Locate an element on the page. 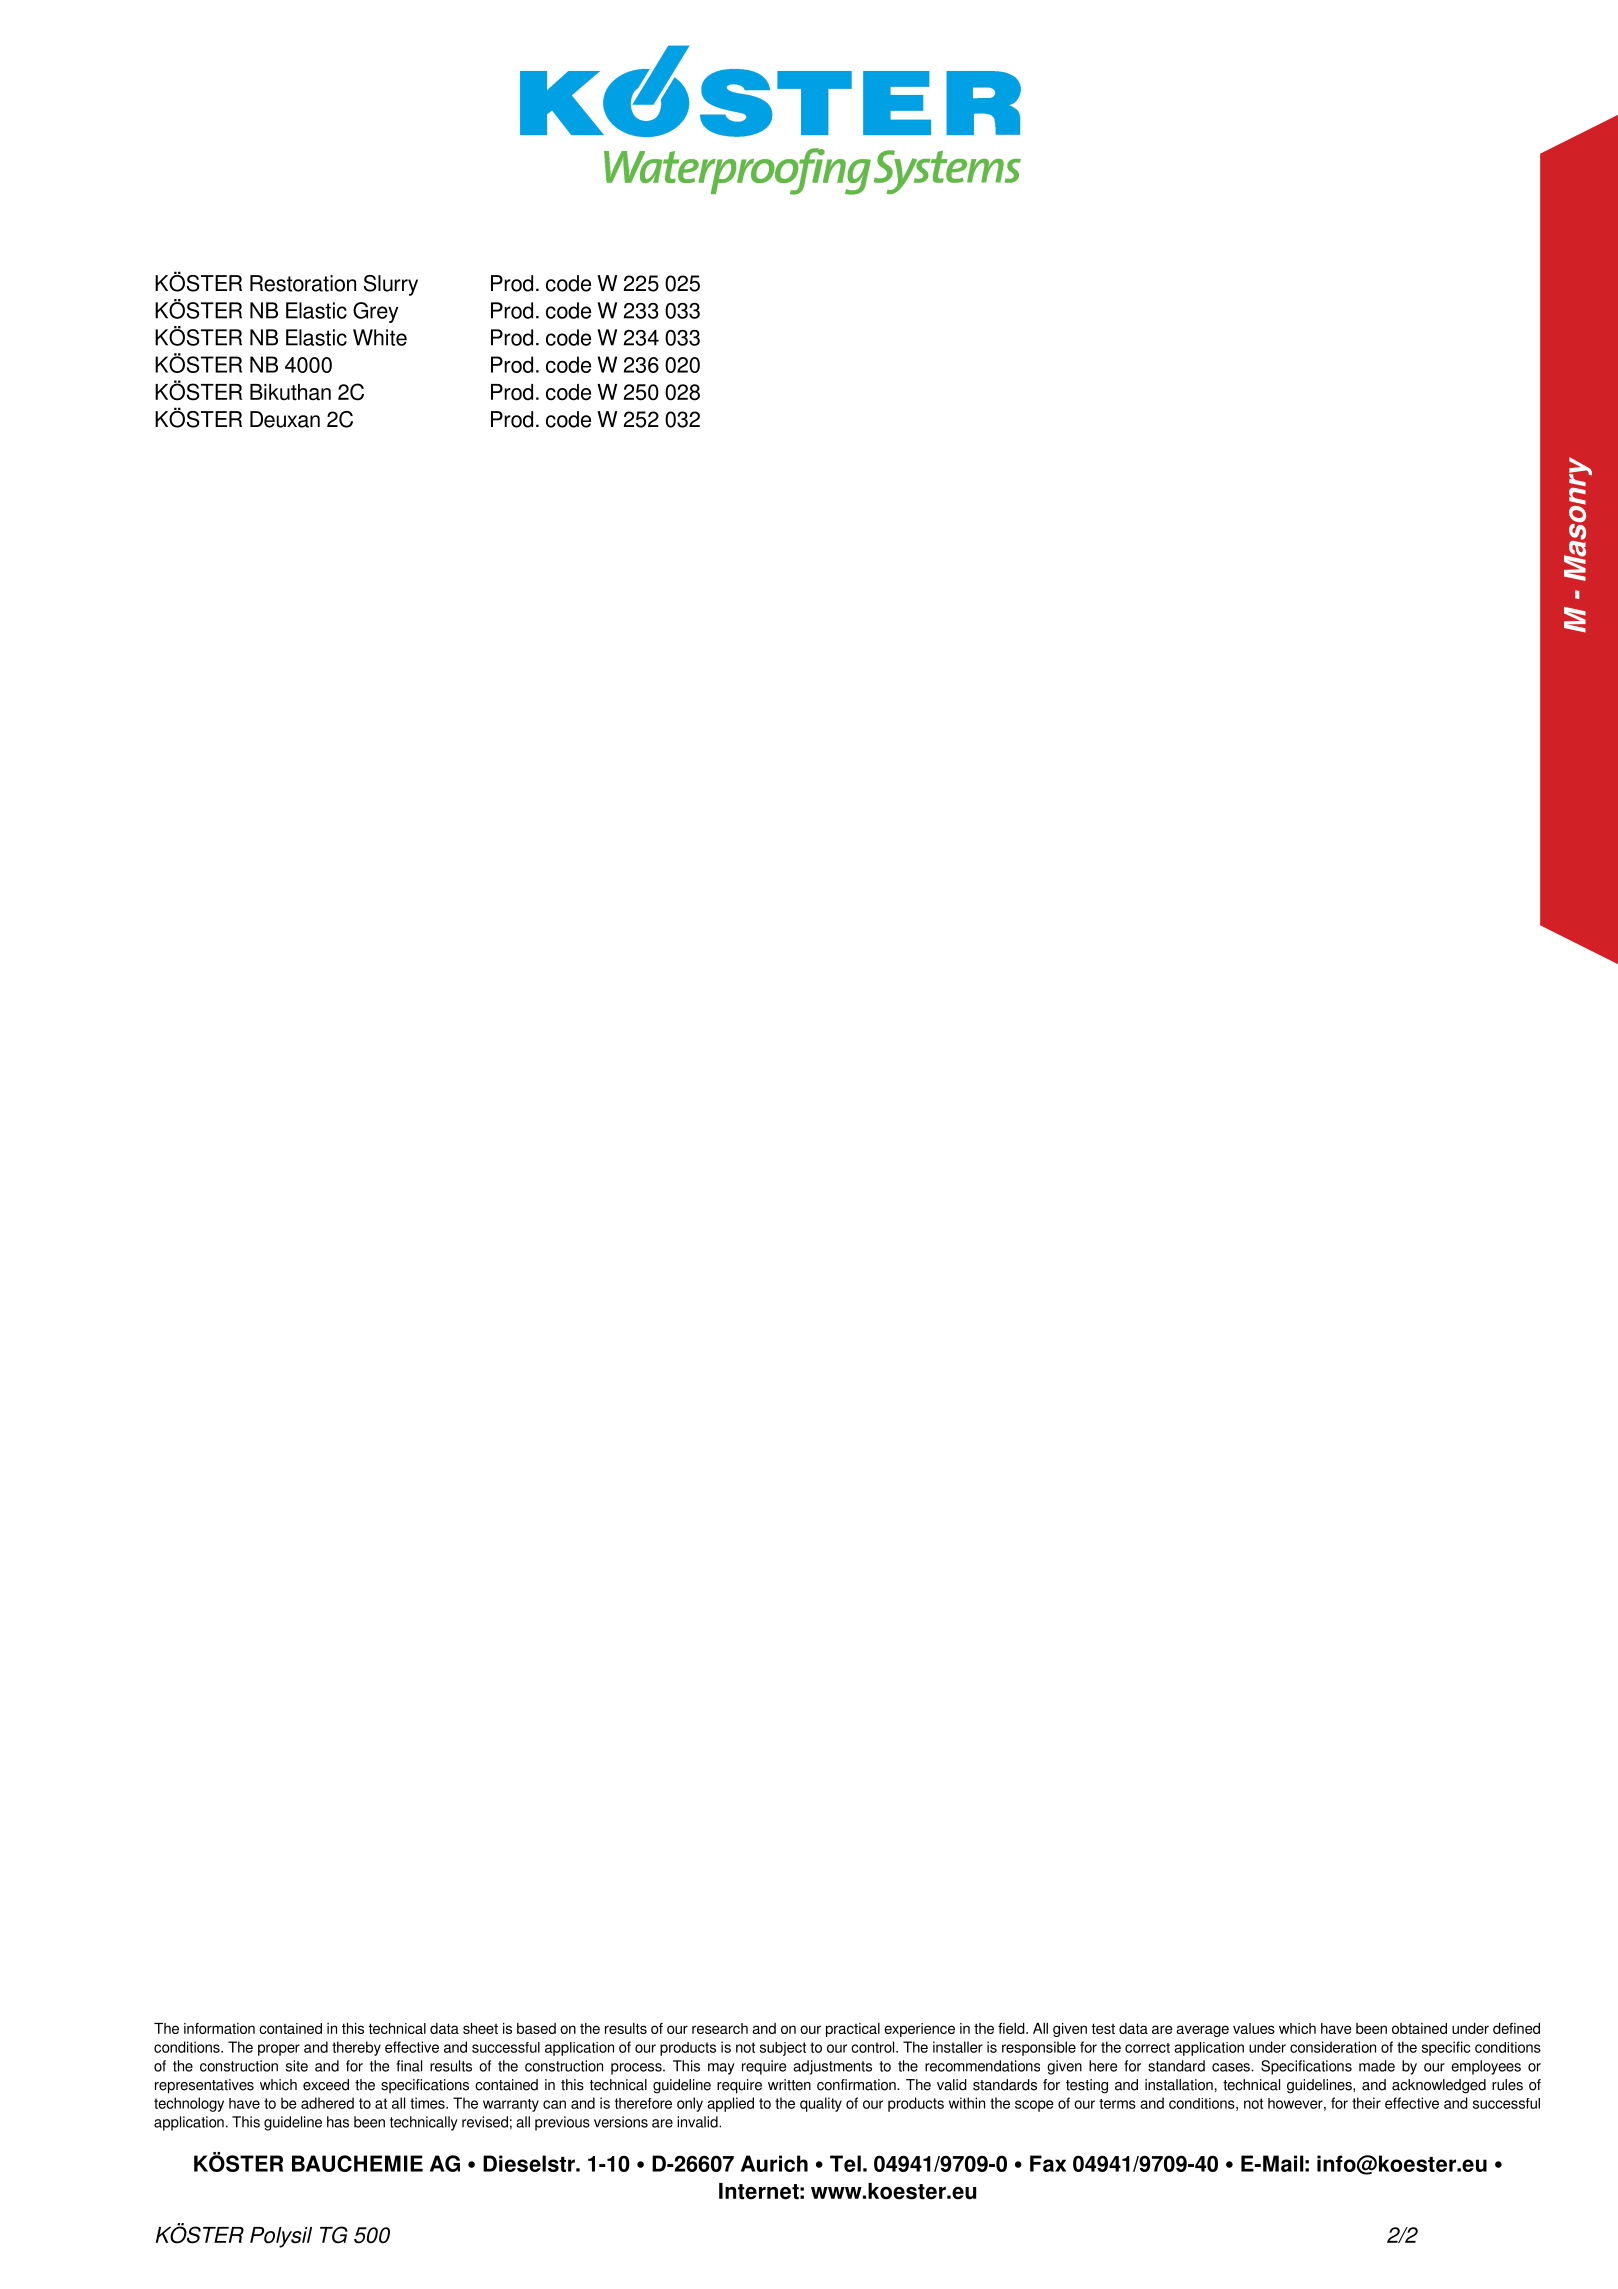  control is located at coordinates (874, 2047).
